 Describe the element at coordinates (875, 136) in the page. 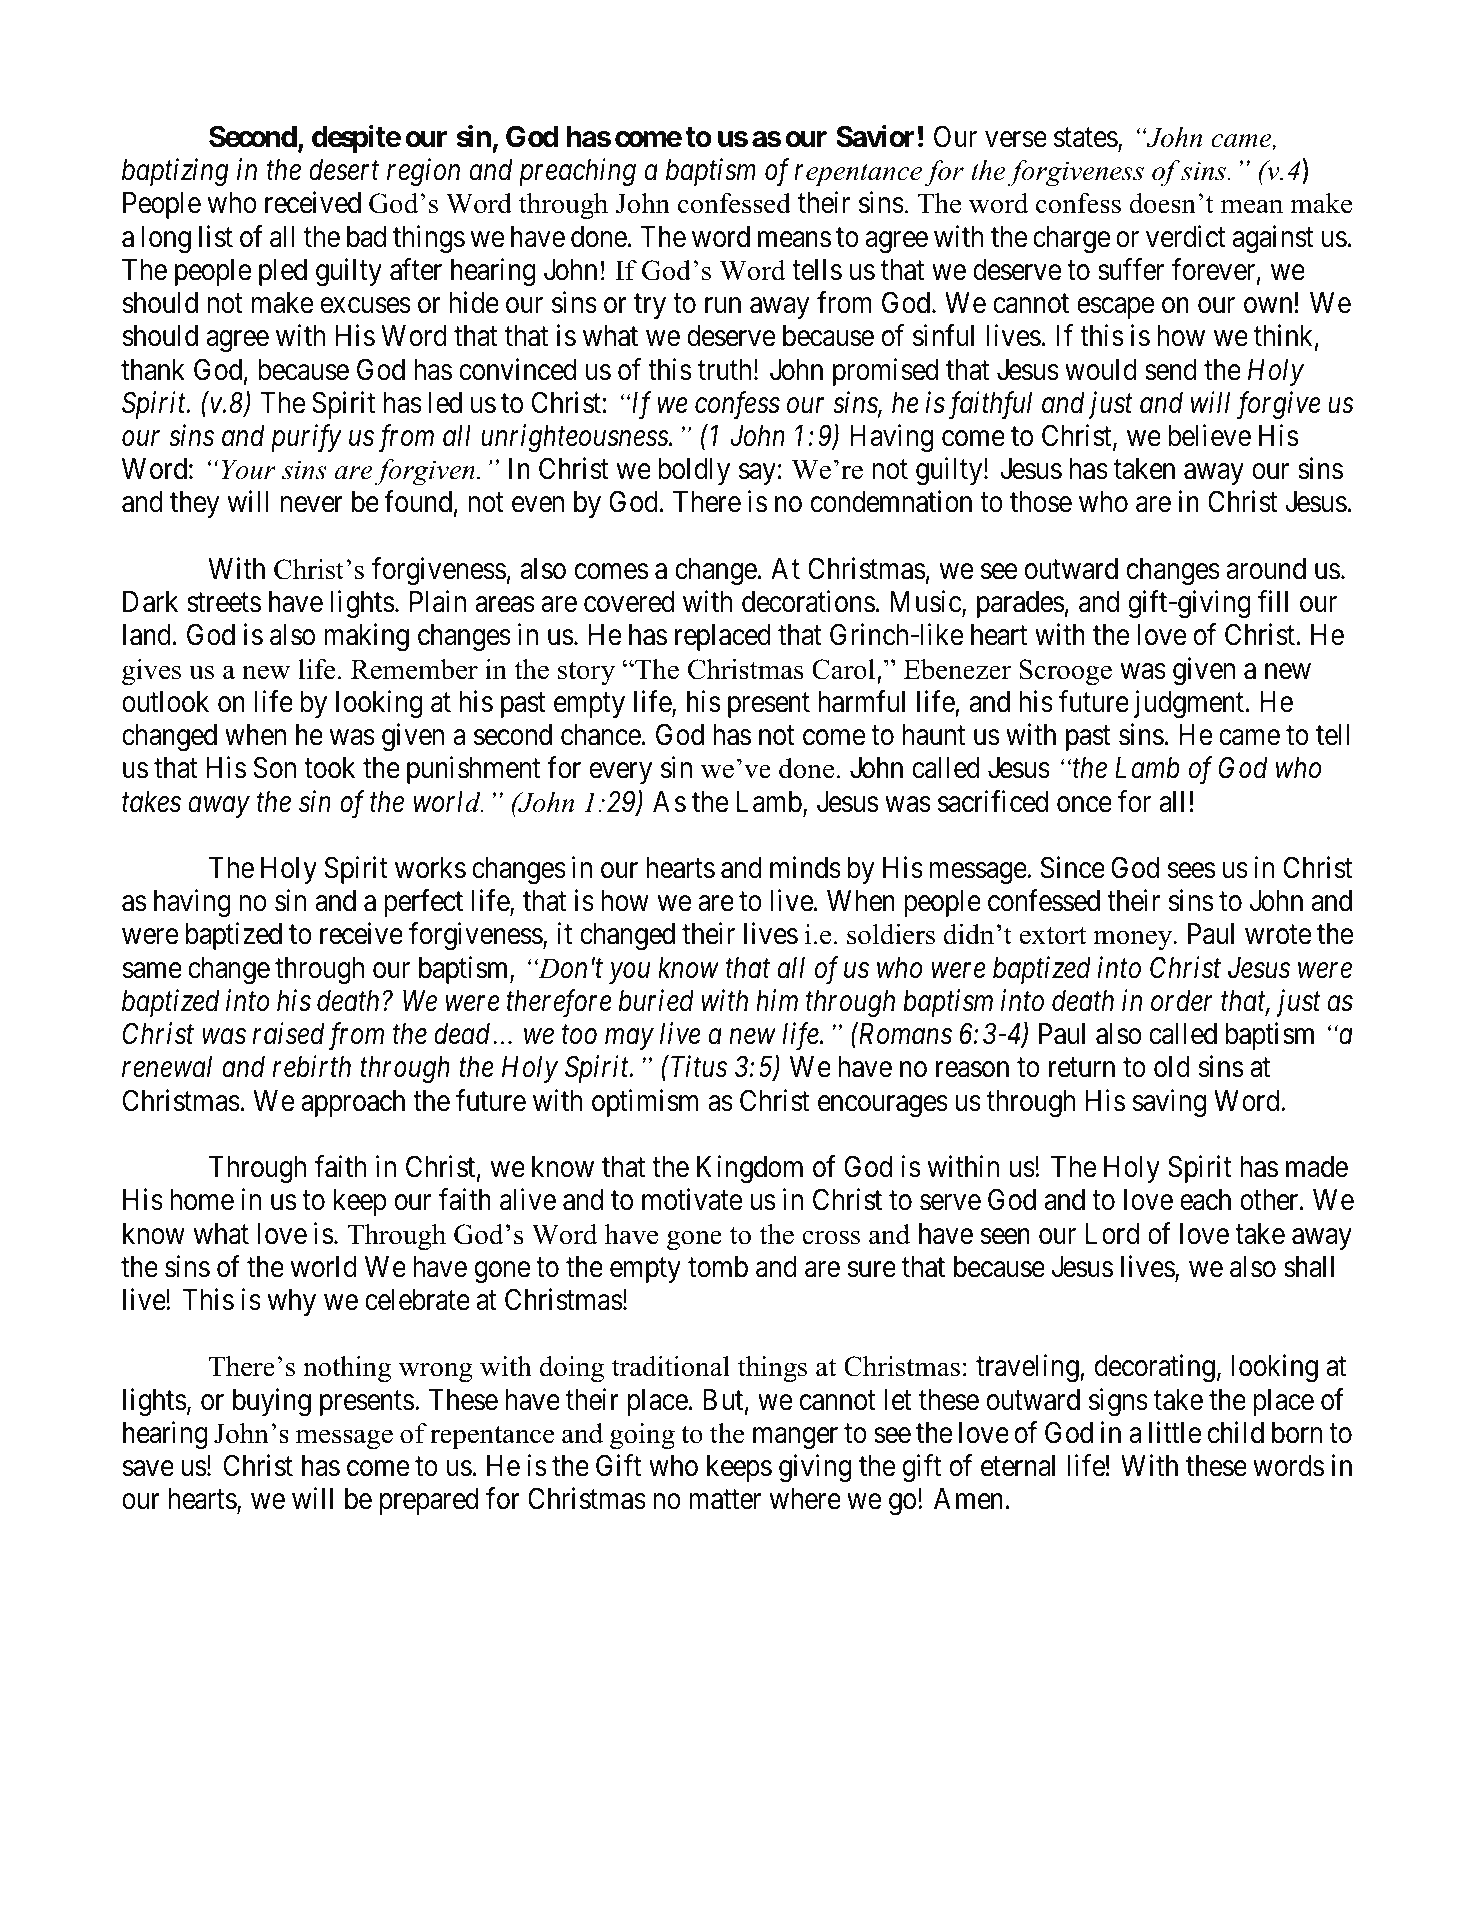

I see `Savior` at that location.
